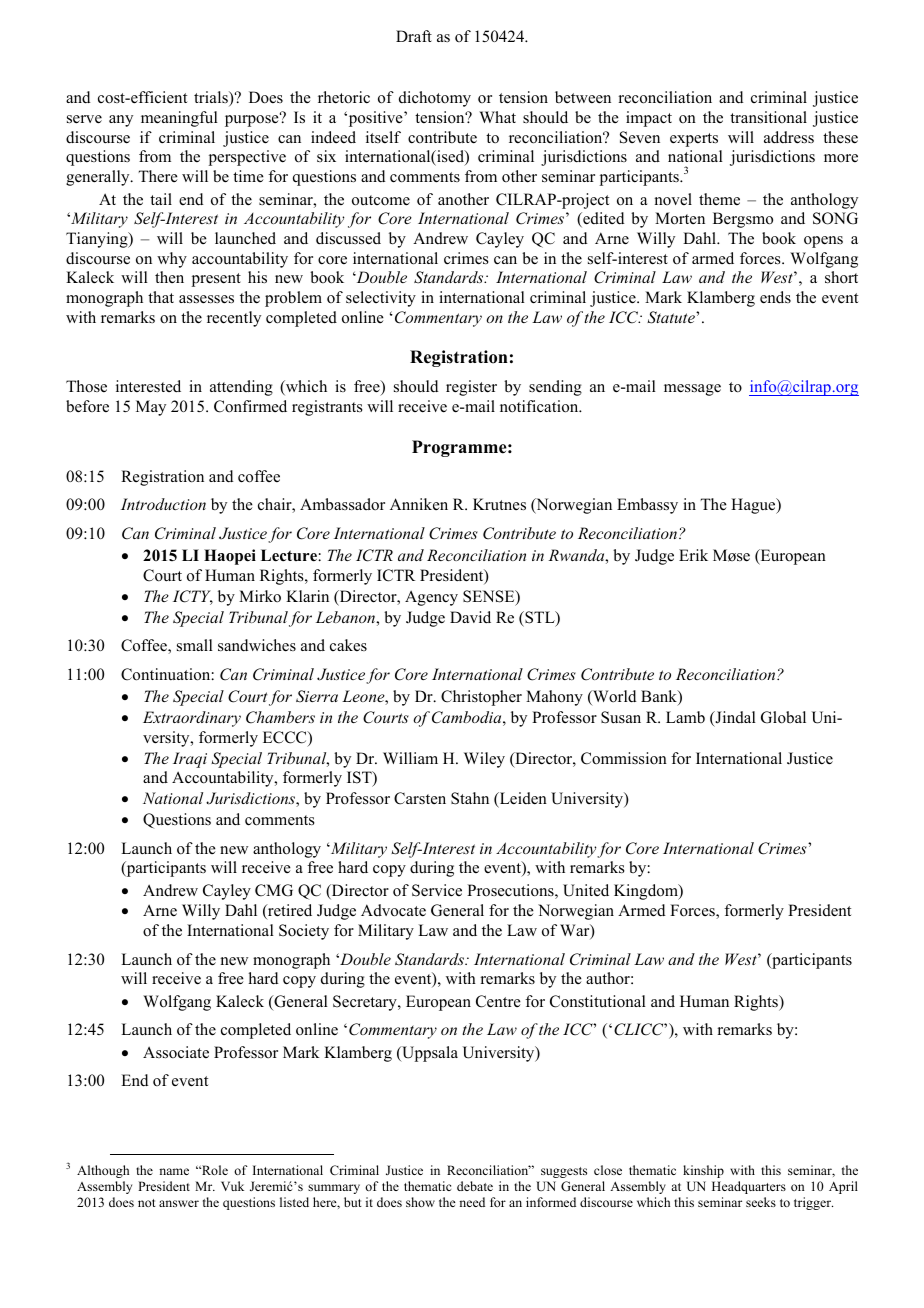 The width and height of the screenshot is (924, 1308). What do you see at coordinates (475, 1186) in the screenshot?
I see `debate` at bounding box center [475, 1186].
